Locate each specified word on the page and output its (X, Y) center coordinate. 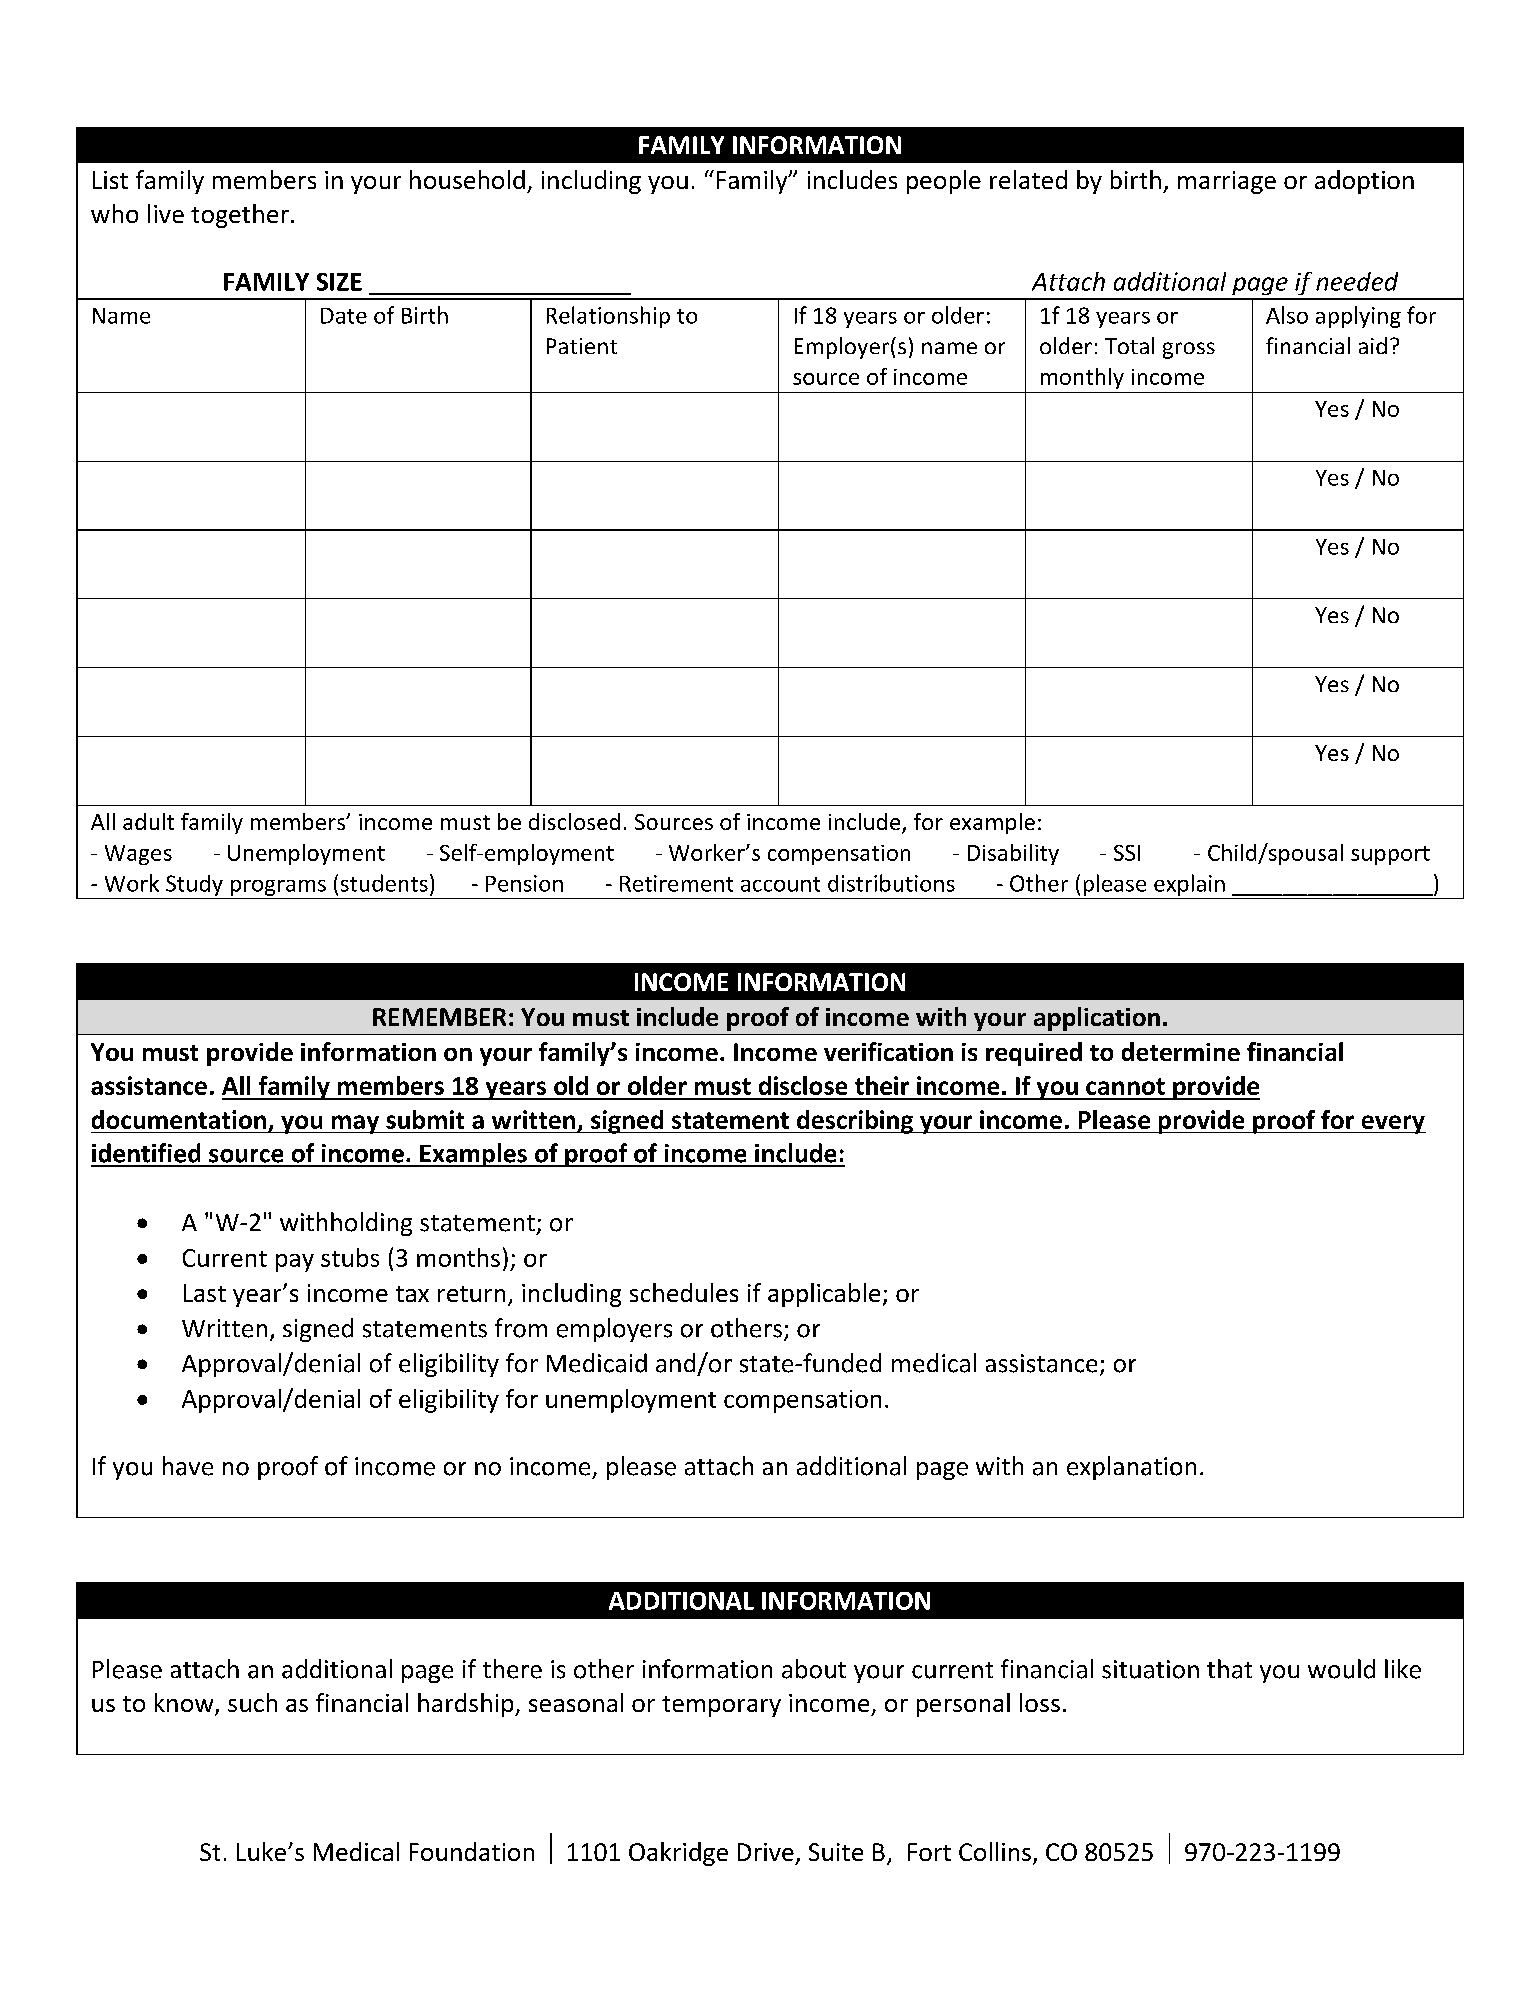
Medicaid (597, 1363)
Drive (766, 1852)
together (240, 216)
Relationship (608, 317)
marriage (1227, 182)
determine (1181, 1051)
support (1390, 855)
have (188, 1466)
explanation (1131, 1468)
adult (148, 821)
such (252, 1702)
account (780, 884)
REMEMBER (439, 1017)
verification (888, 1051)
